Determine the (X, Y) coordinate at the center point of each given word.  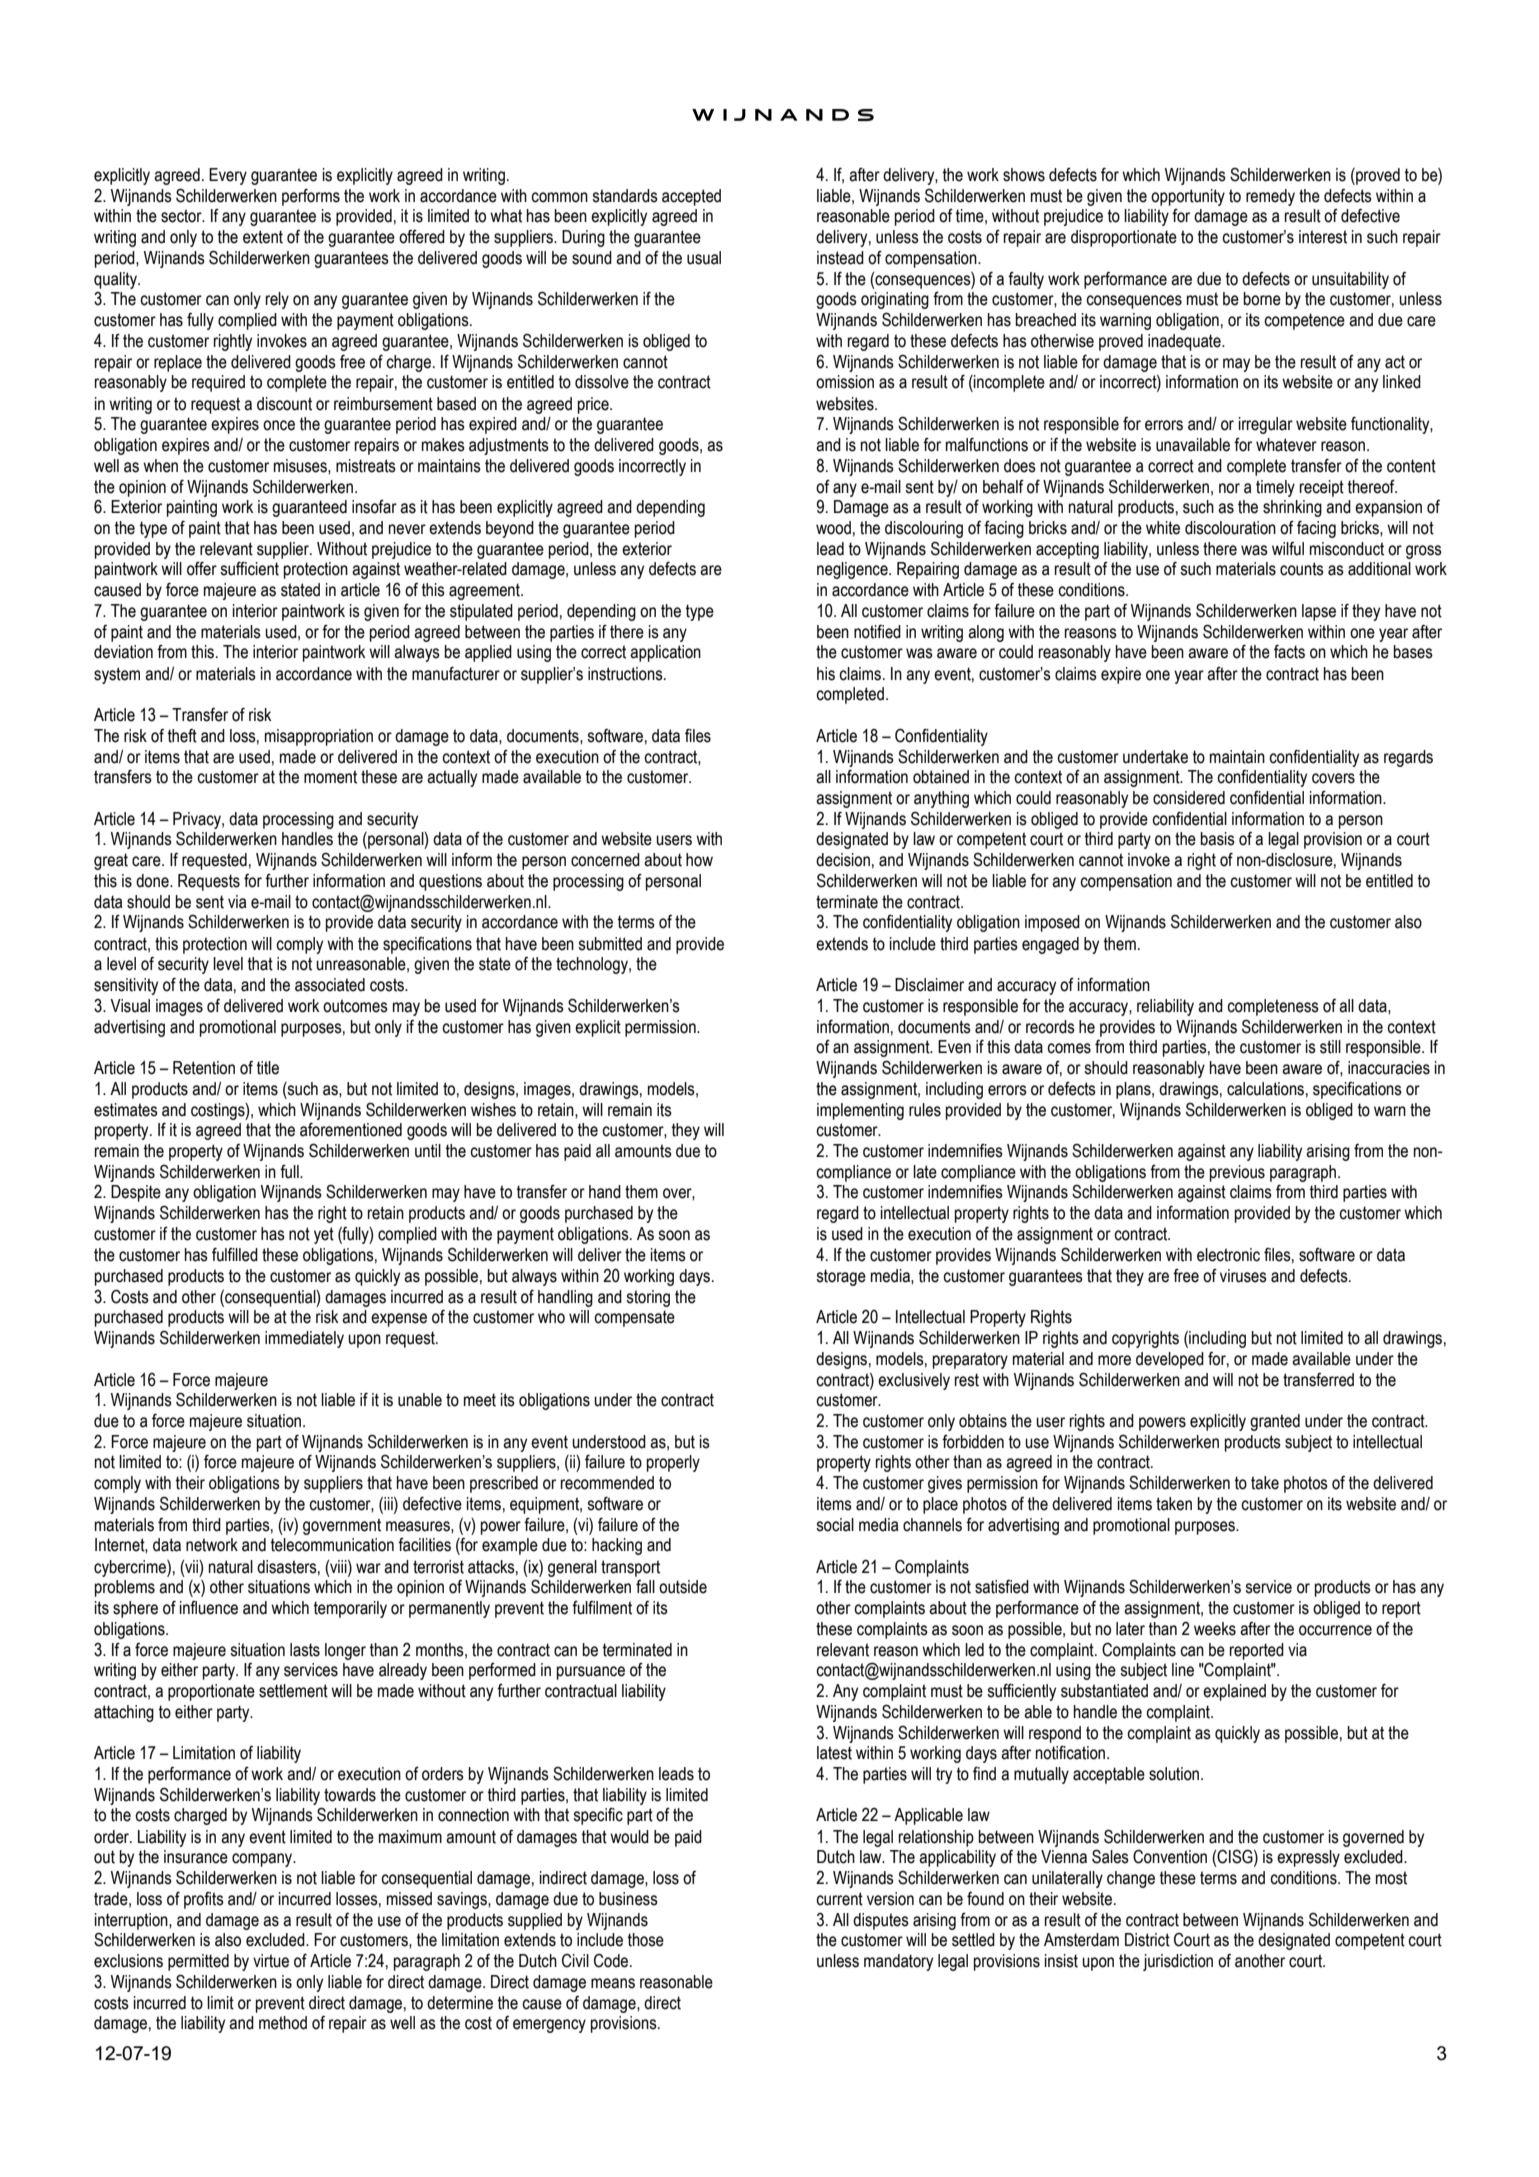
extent (263, 237)
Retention (204, 1068)
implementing (860, 1111)
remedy (1270, 197)
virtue (271, 1961)
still (1330, 1047)
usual (704, 258)
